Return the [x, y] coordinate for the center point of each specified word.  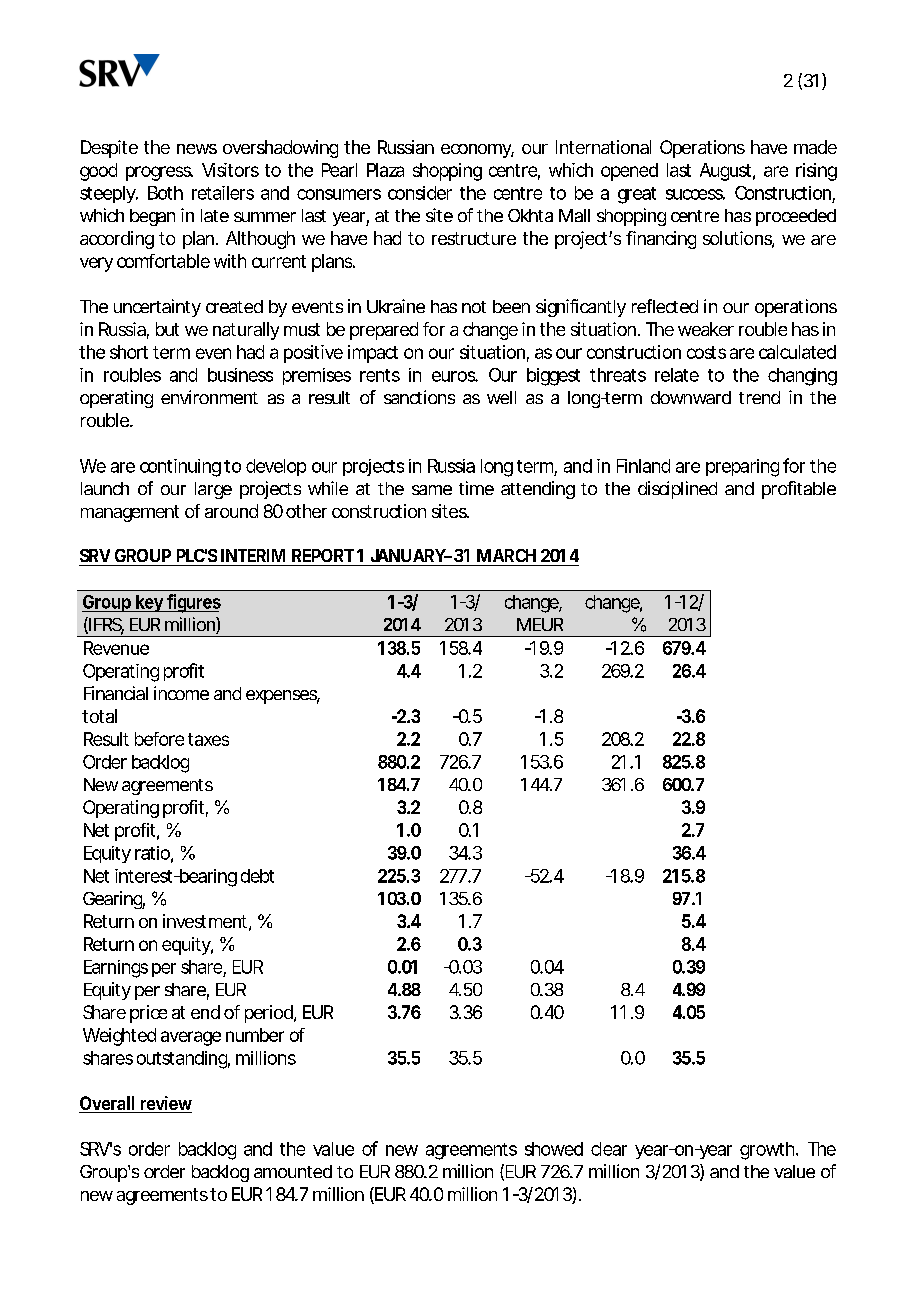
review [165, 1104]
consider [420, 193]
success [695, 194]
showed [554, 1149]
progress [159, 173]
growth [768, 1151]
